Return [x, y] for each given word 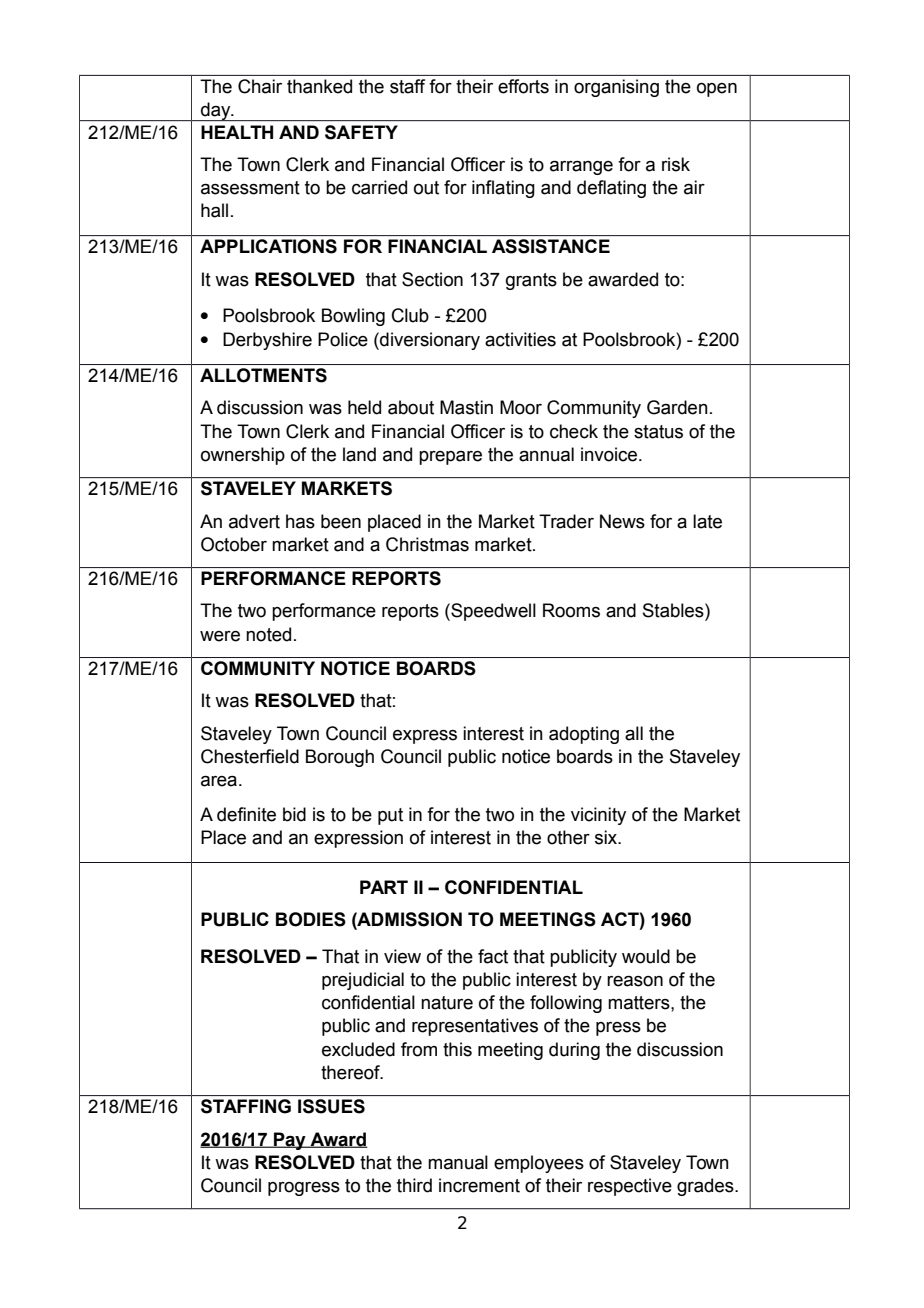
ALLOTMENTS [263, 375]
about [411, 407]
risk [676, 164]
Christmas [427, 544]
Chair [260, 86]
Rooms [571, 610]
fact [493, 956]
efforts [523, 86]
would [646, 956]
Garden [677, 407]
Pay [290, 1141]
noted [268, 634]
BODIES [311, 919]
